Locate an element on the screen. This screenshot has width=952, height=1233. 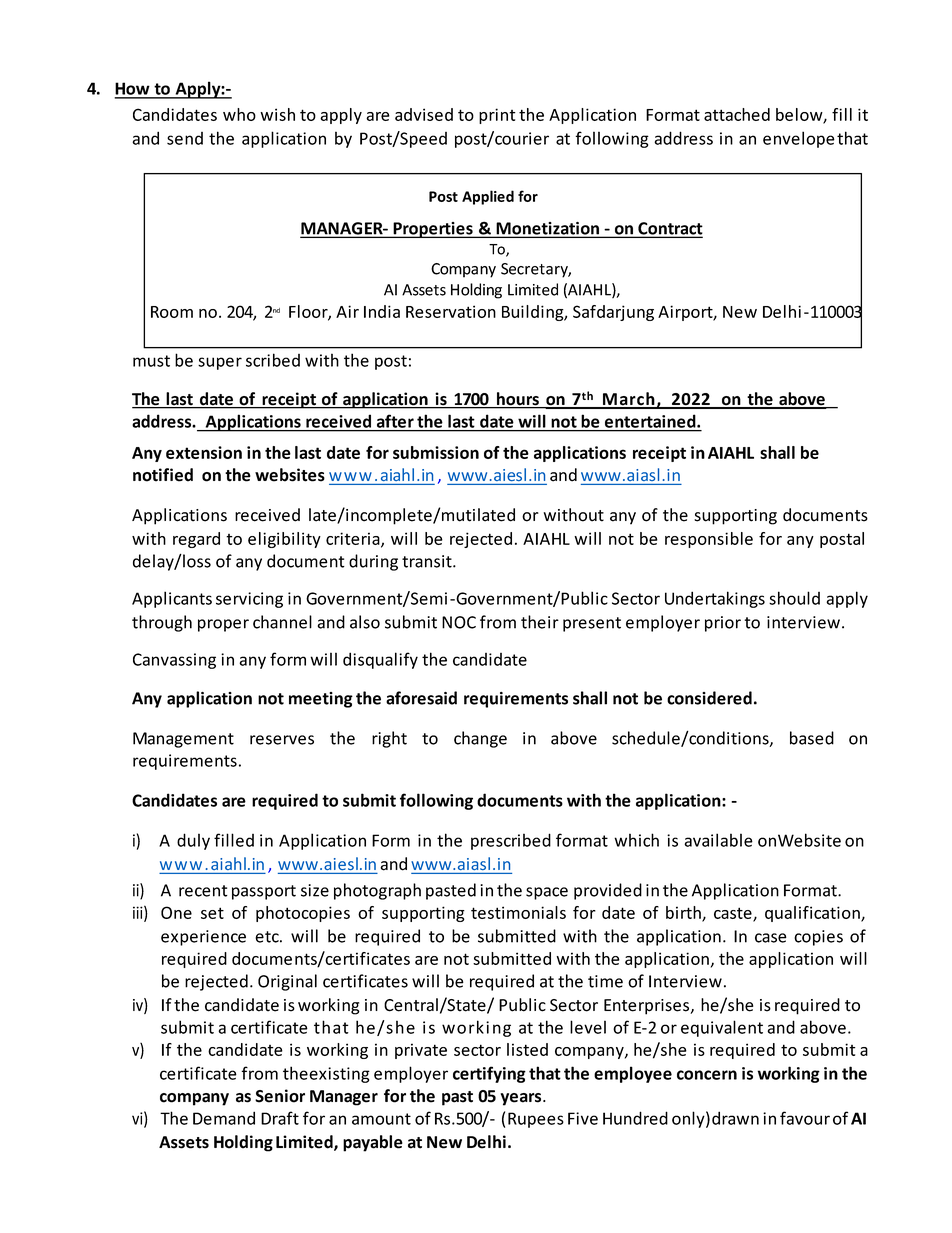
years is located at coordinates (522, 1099).
